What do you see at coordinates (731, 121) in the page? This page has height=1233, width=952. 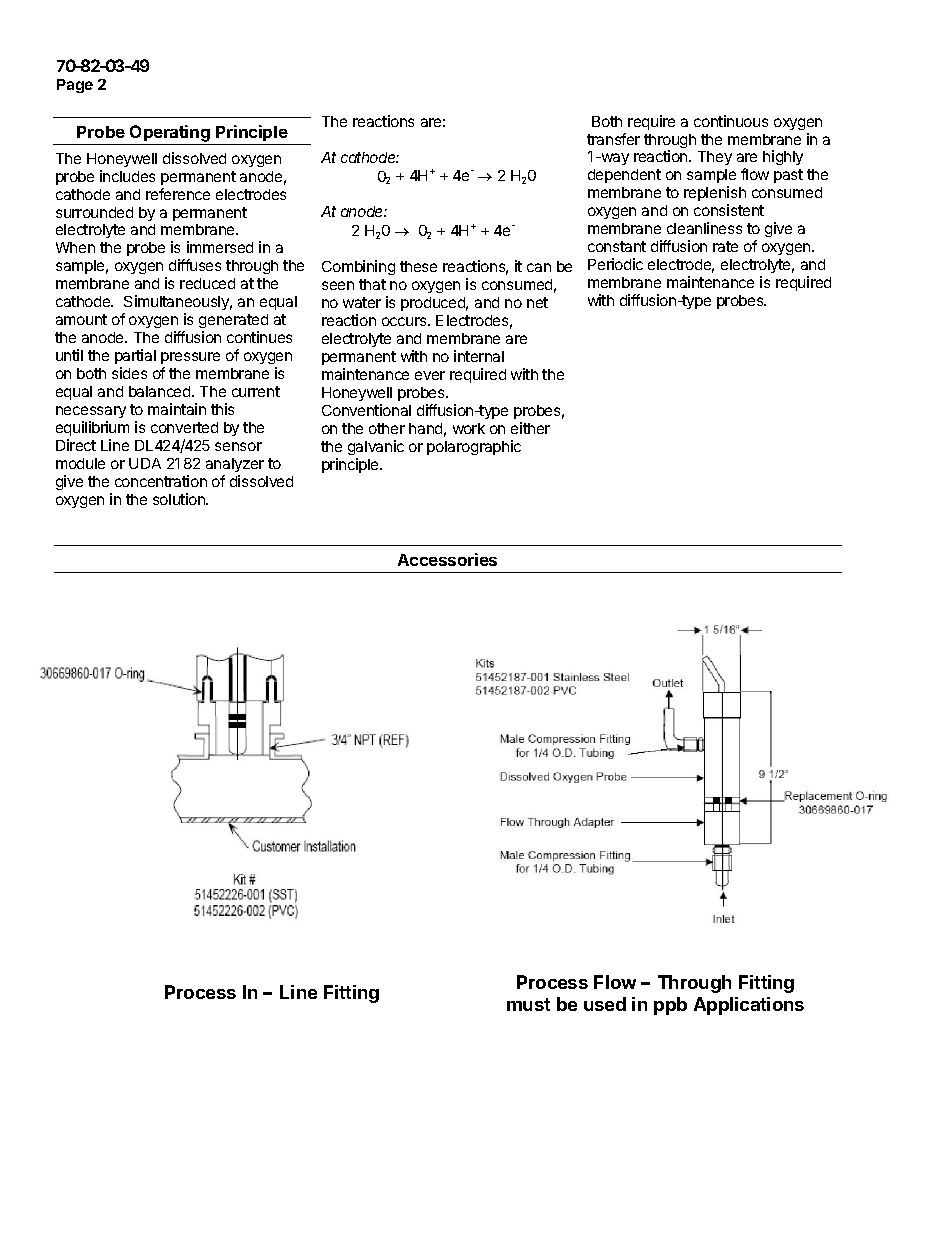 I see `continuous` at bounding box center [731, 121].
